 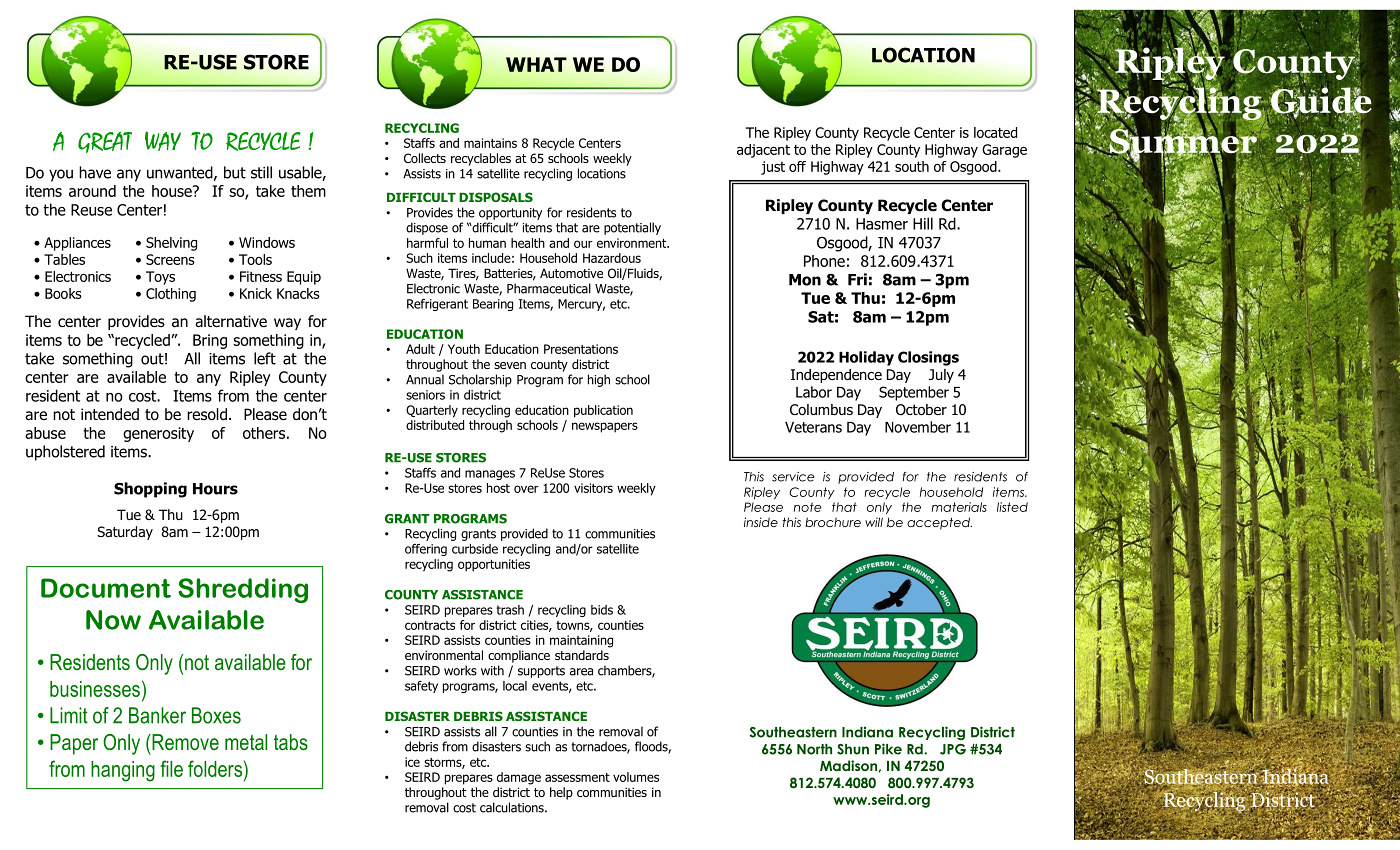 What do you see at coordinates (105, 142) in the image?
I see `GREAT` at bounding box center [105, 142].
